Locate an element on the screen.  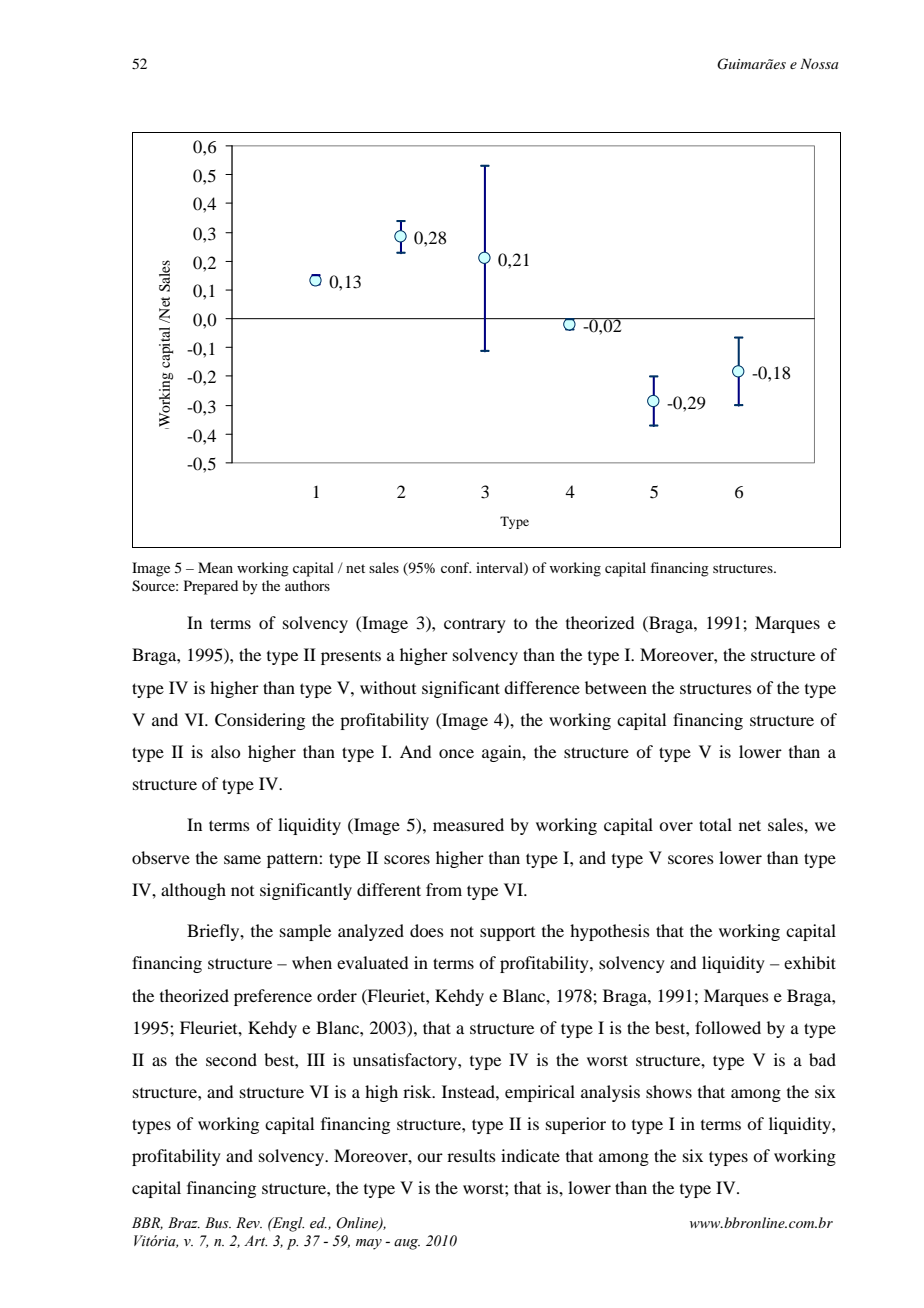
between is located at coordinates (616, 687).
